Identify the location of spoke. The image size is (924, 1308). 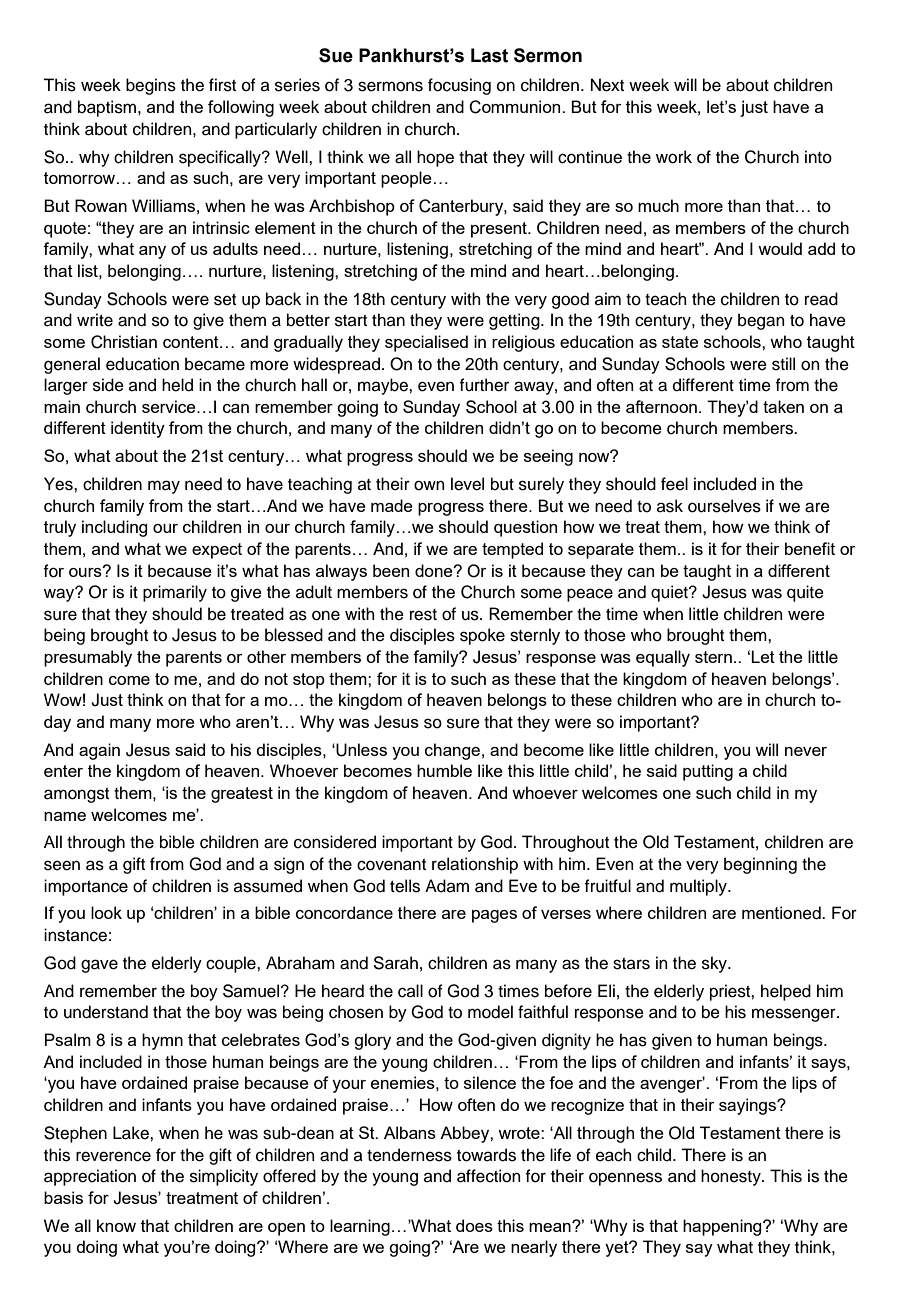
(482, 636).
